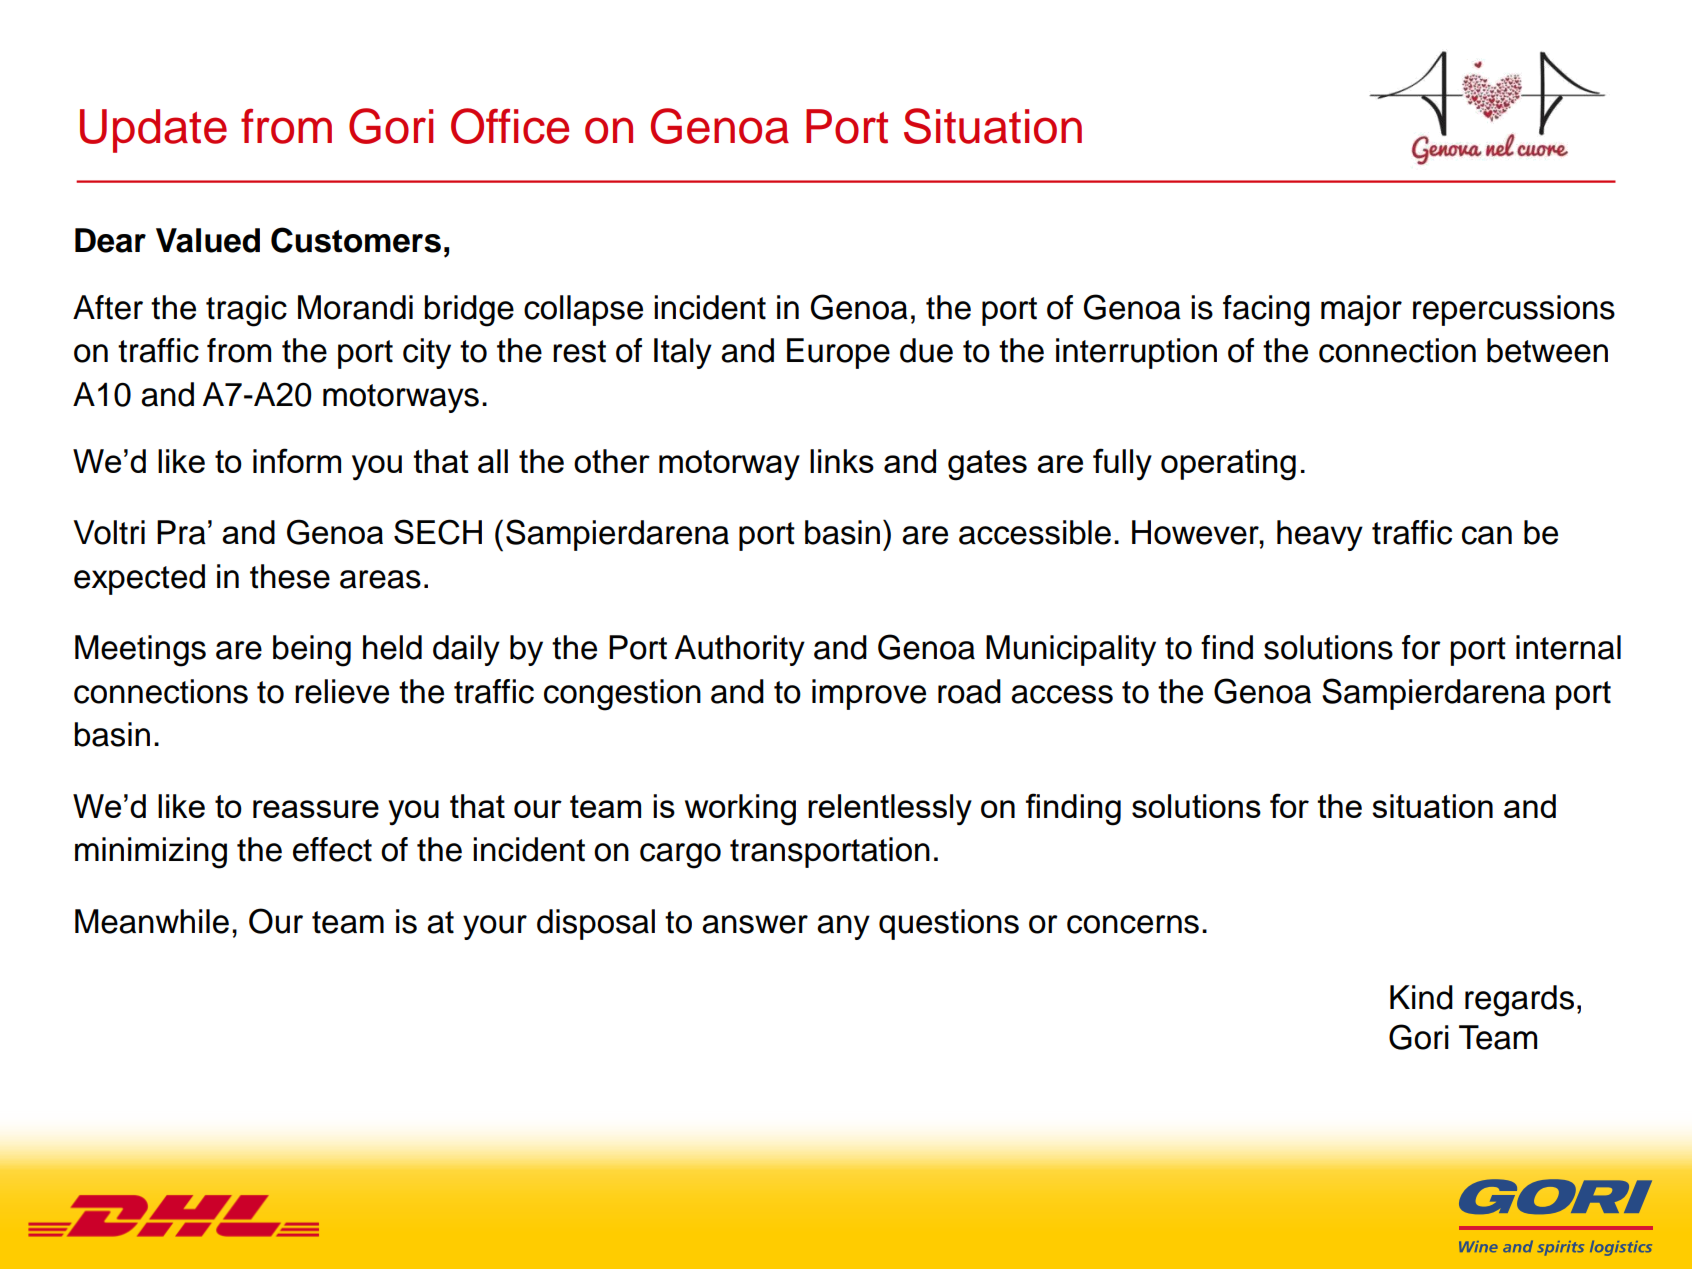  What do you see at coordinates (342, 691) in the page?
I see `relieve` at bounding box center [342, 691].
